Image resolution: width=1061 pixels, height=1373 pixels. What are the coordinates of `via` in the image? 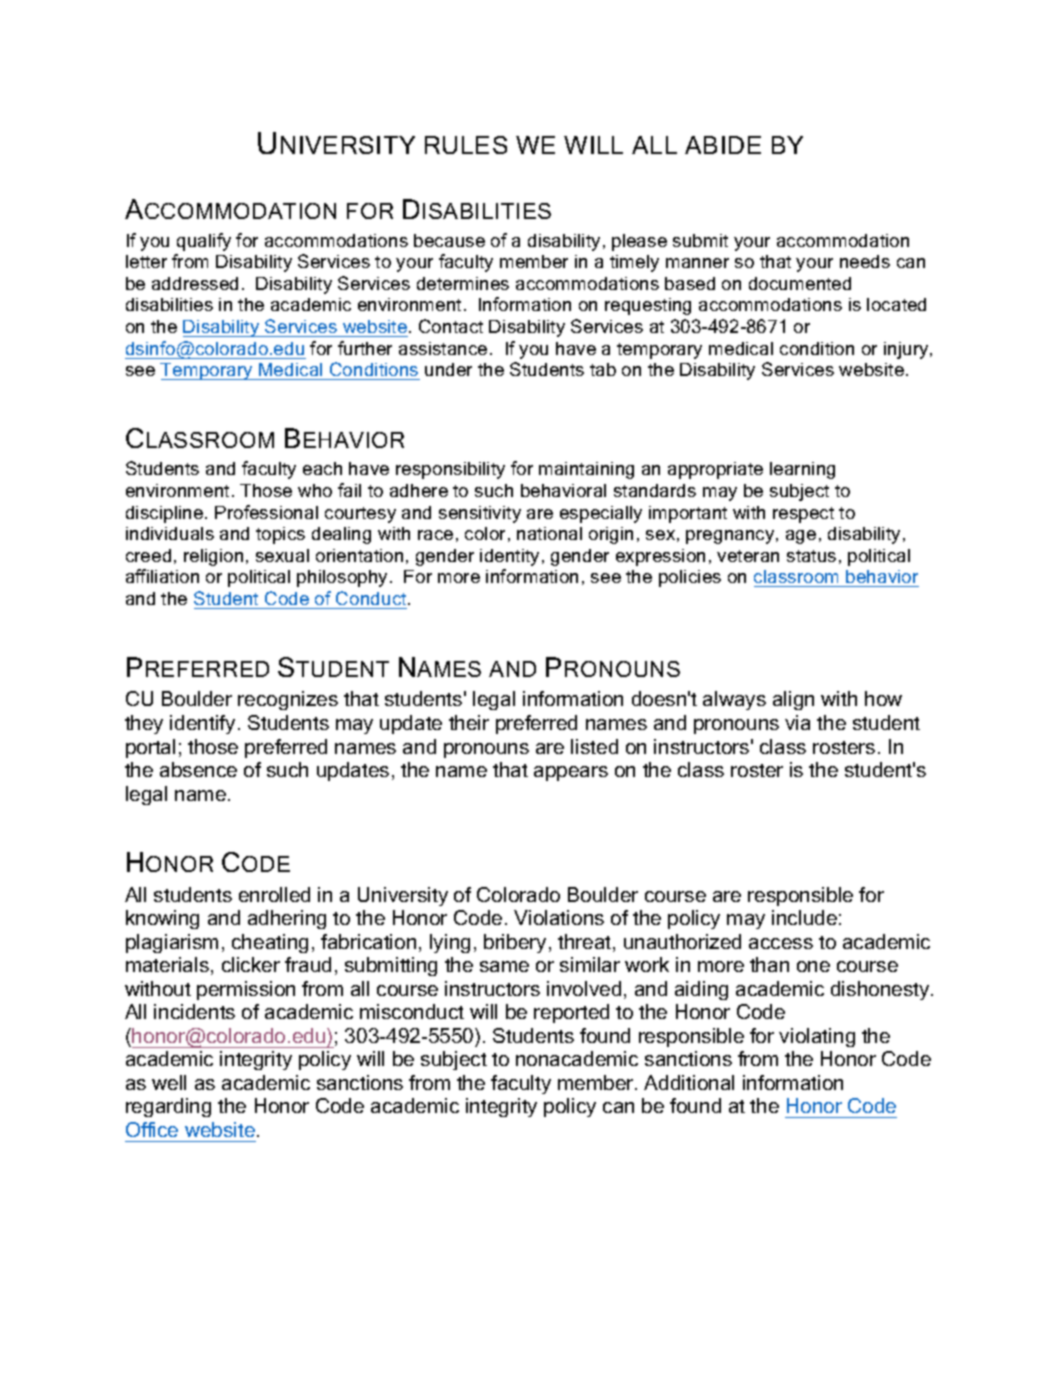 It's located at (797, 722).
